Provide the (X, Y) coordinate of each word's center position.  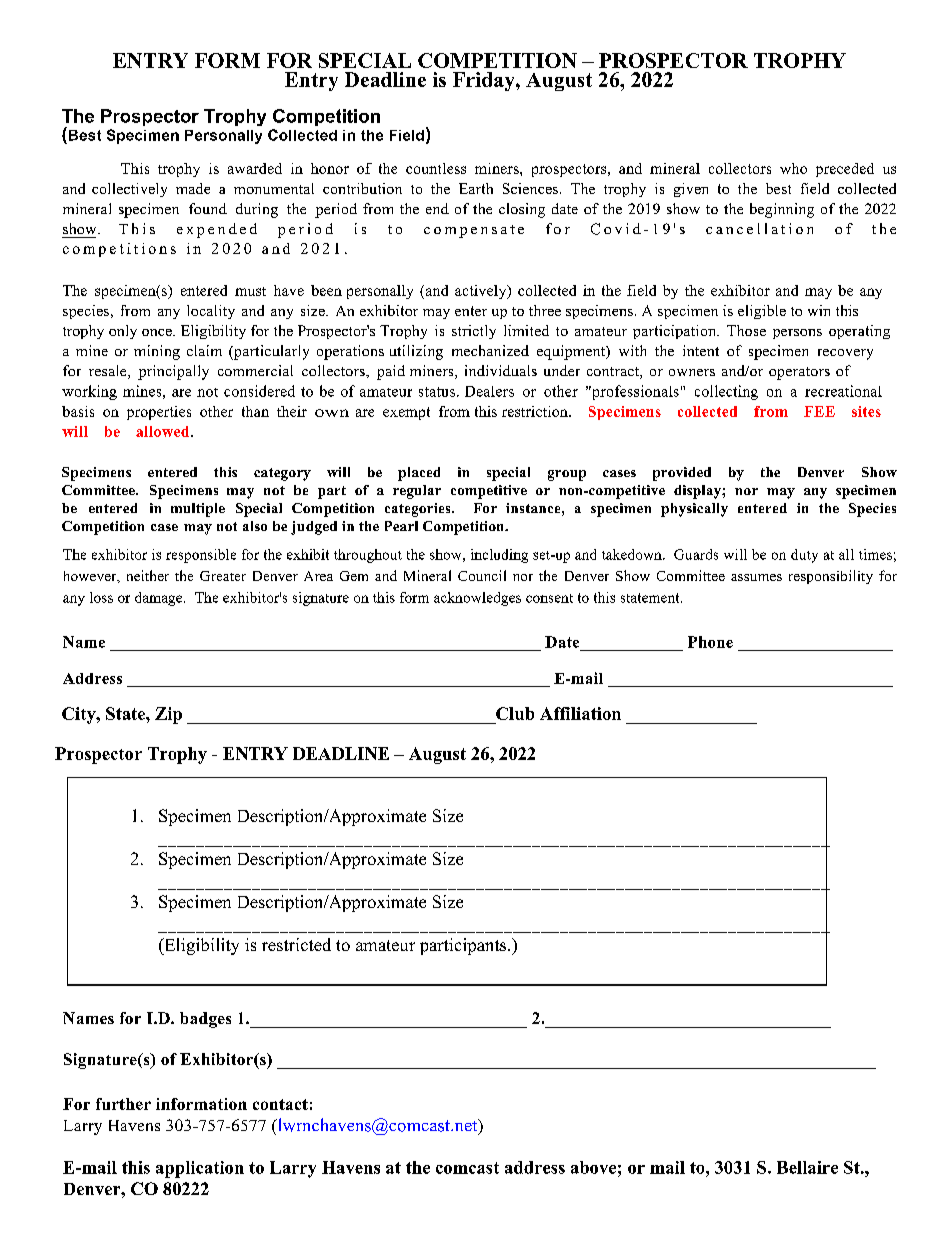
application (200, 1169)
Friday (485, 81)
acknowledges (477, 599)
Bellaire (807, 1167)
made (193, 188)
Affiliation (580, 713)
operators (799, 373)
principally (173, 372)
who (793, 168)
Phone (710, 642)
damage (160, 599)
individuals (501, 370)
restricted (296, 944)
